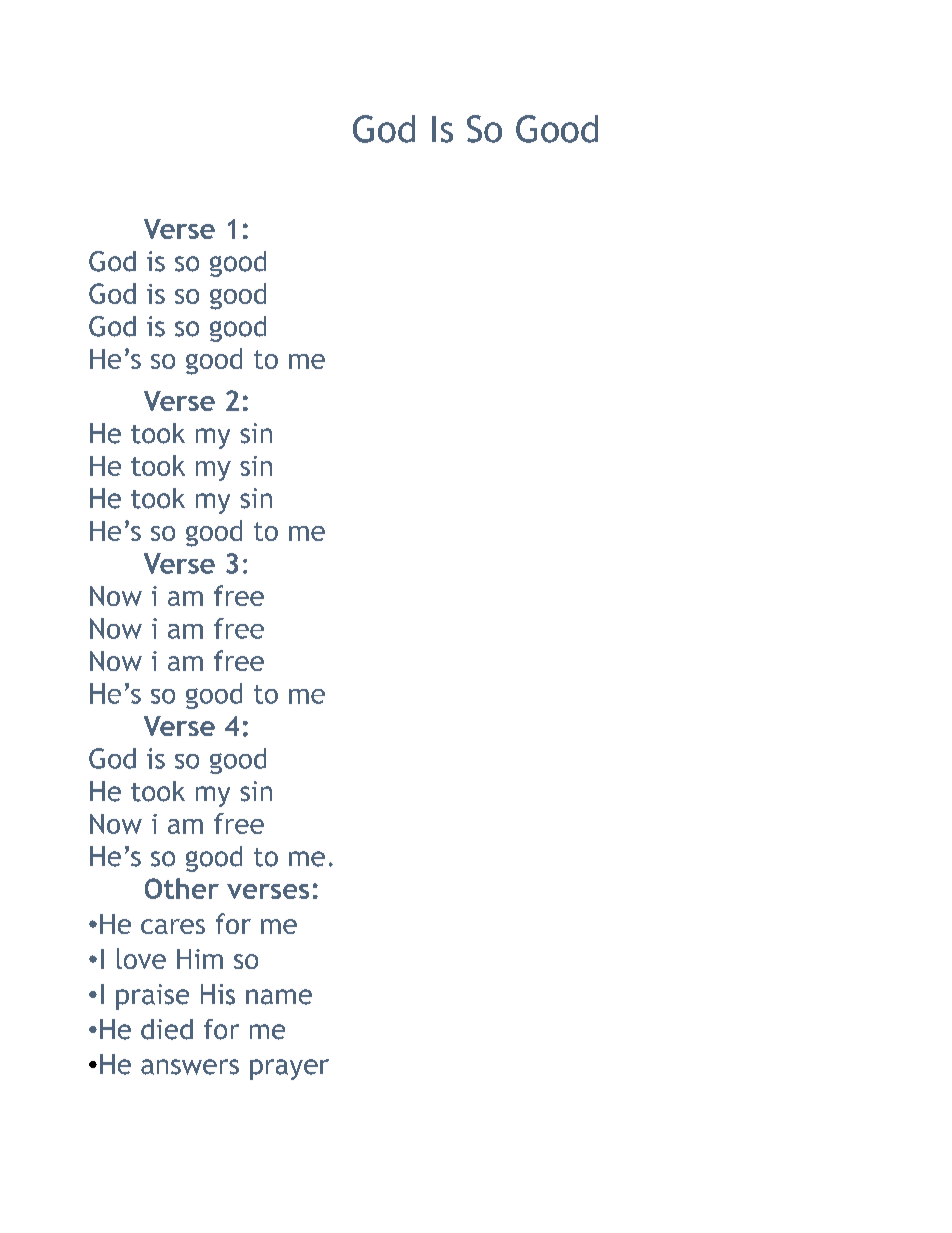 This document has height=1233, width=952. Describe the element at coordinates (289, 1069) in the document. I see `prayer` at that location.
